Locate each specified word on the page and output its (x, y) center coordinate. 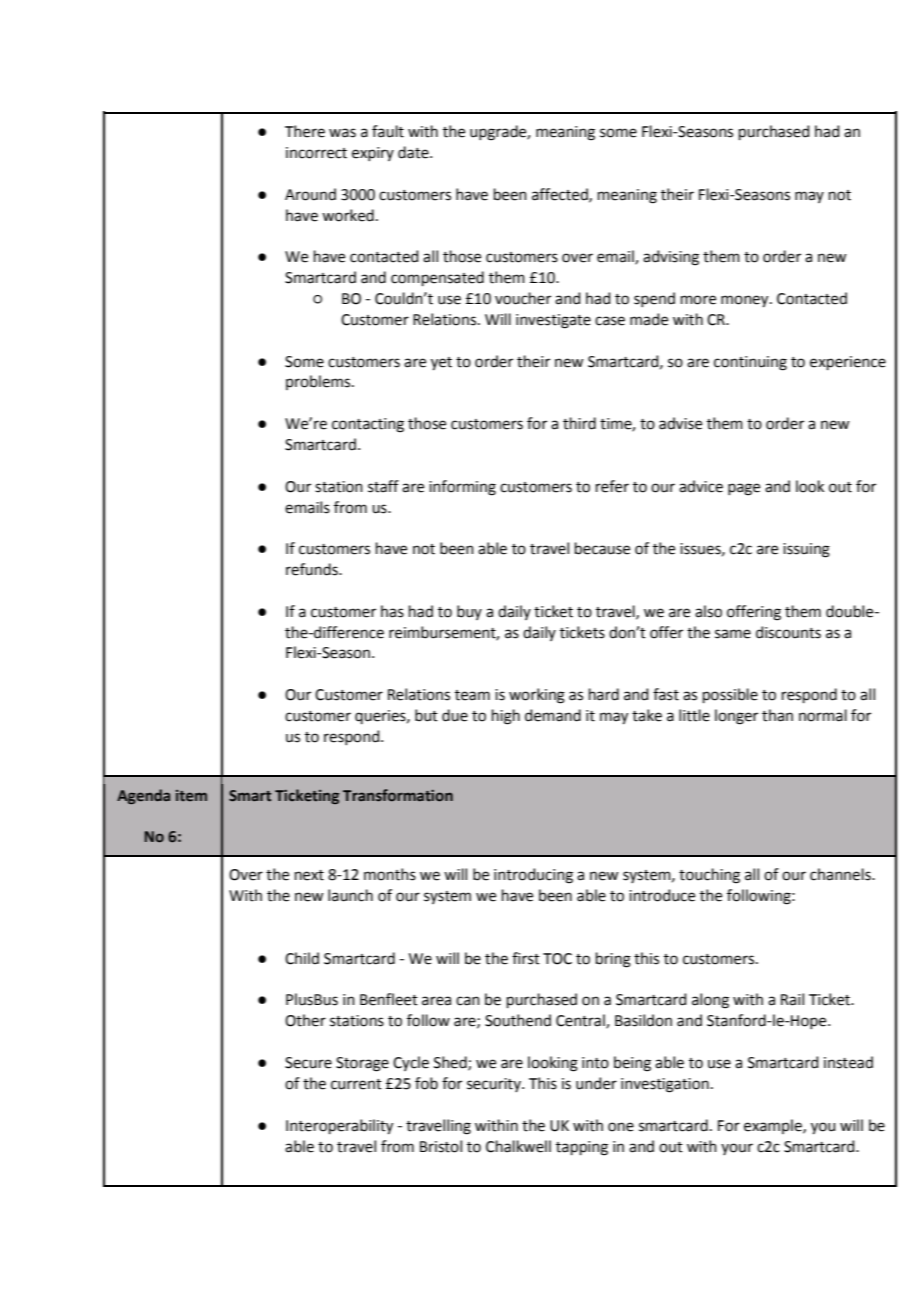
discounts (788, 632)
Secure (308, 1063)
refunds (313, 569)
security (495, 1085)
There (305, 131)
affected (561, 195)
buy (469, 612)
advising (671, 258)
